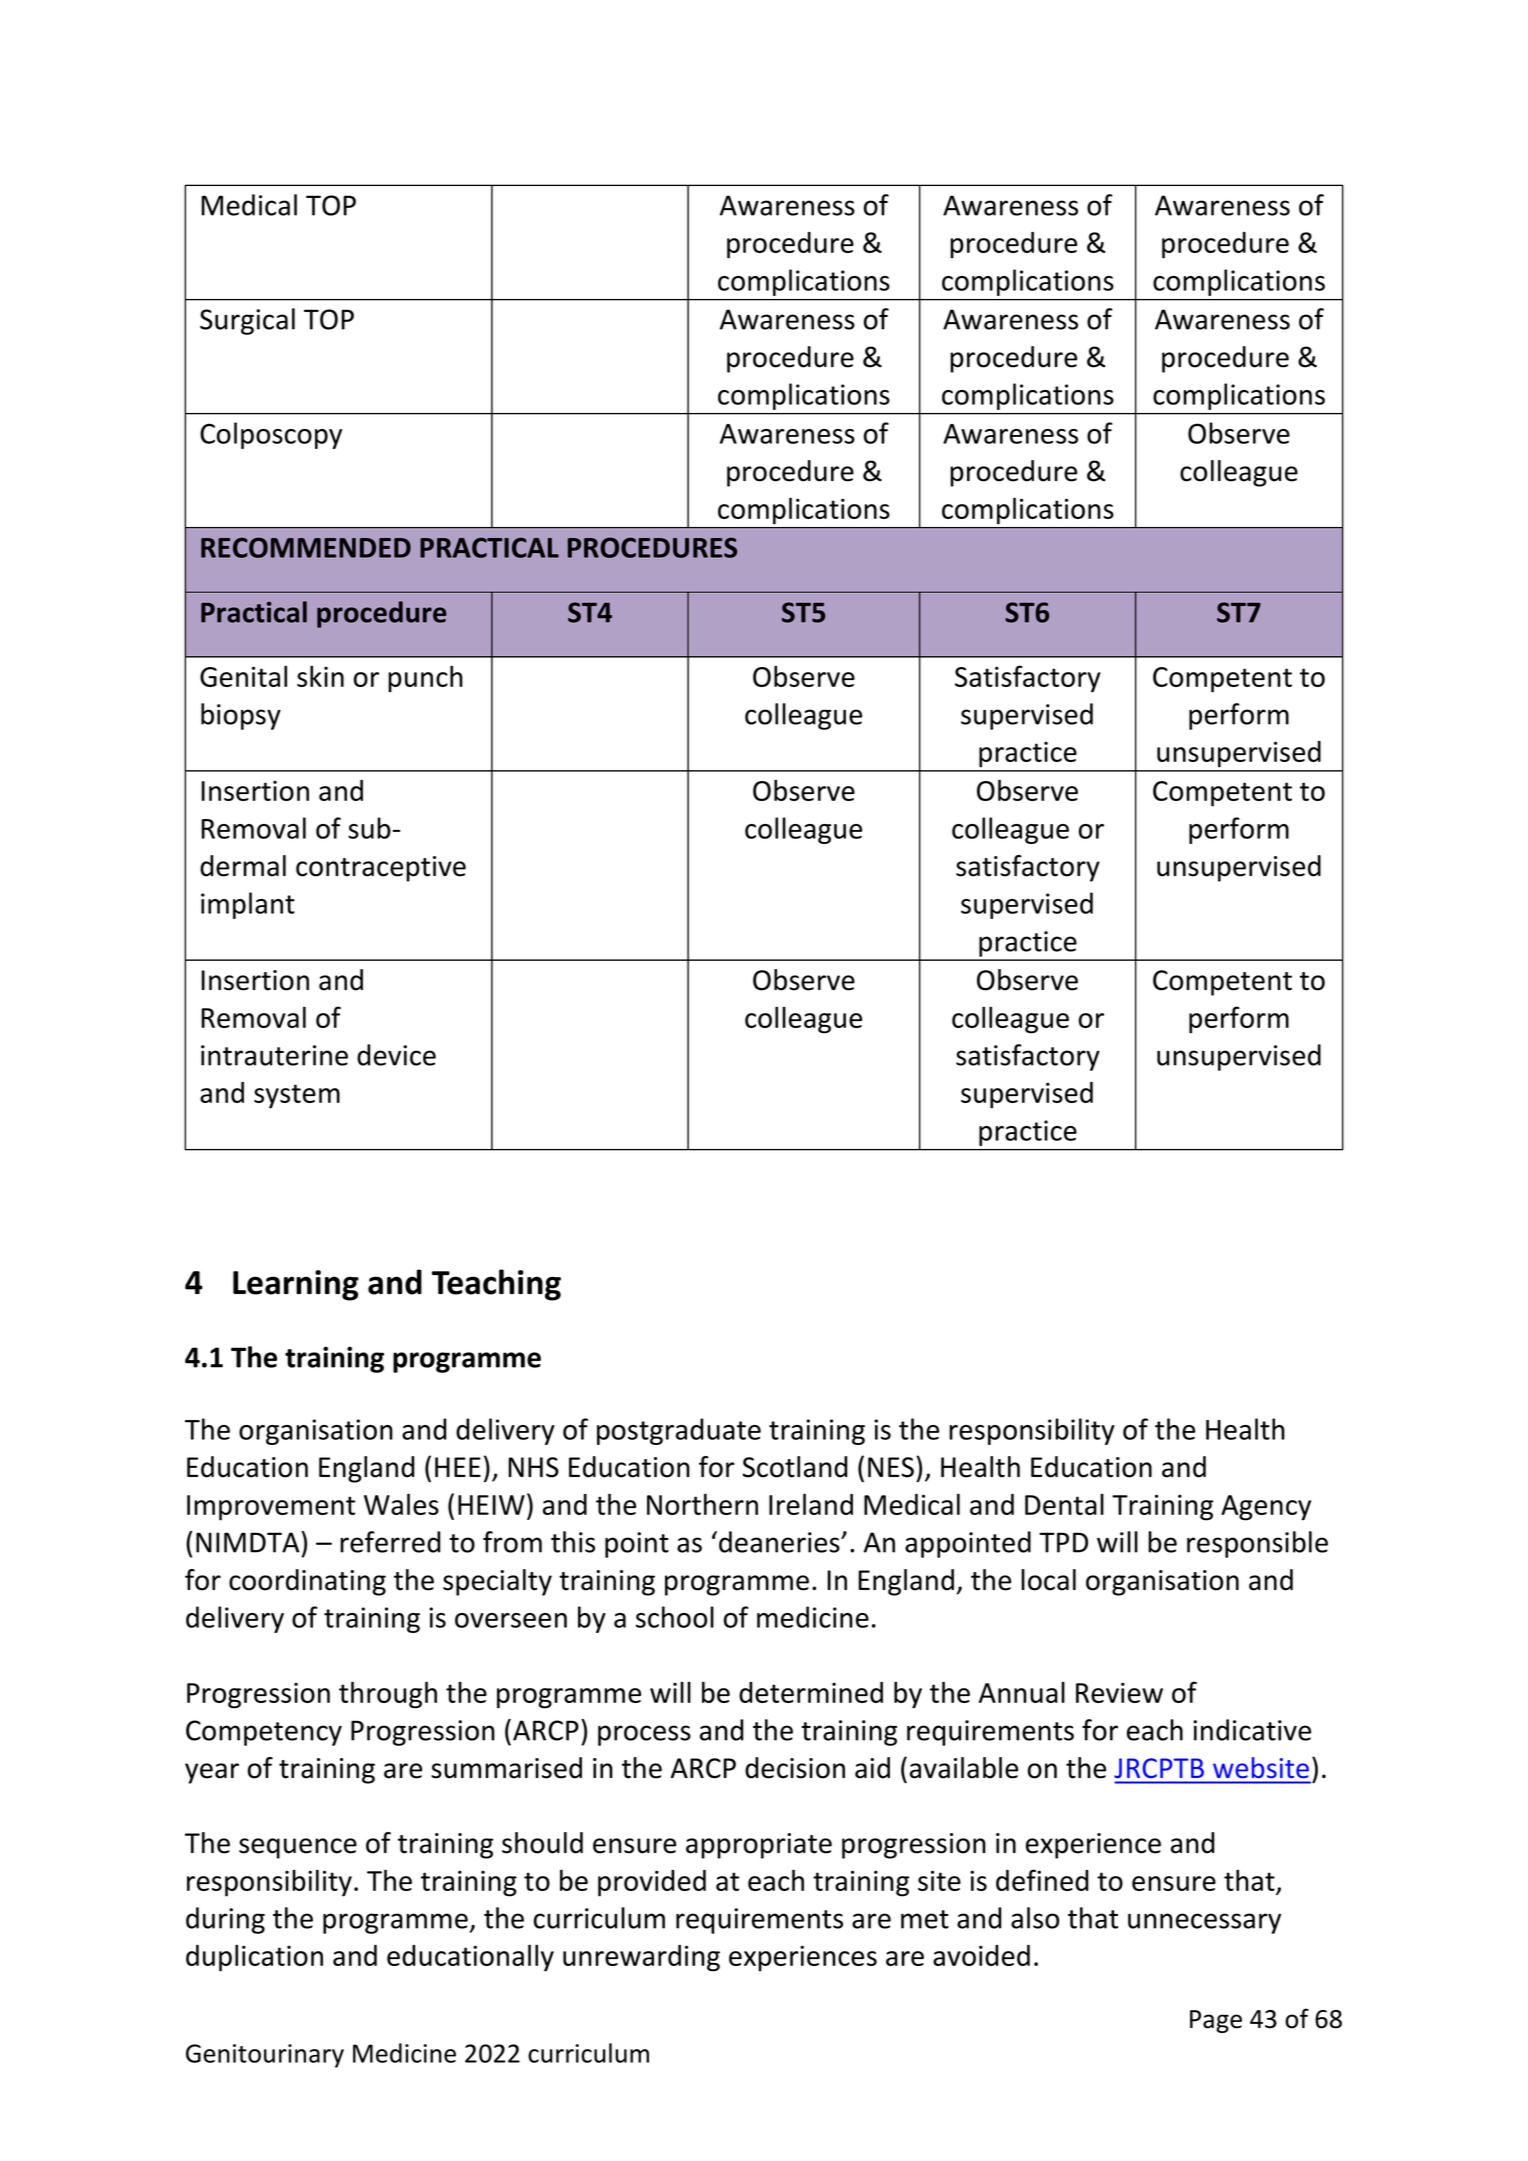 The width and height of the page is (1528, 2161). Describe the element at coordinates (641, 1958) in the page. I see `unrewarding` at that location.
